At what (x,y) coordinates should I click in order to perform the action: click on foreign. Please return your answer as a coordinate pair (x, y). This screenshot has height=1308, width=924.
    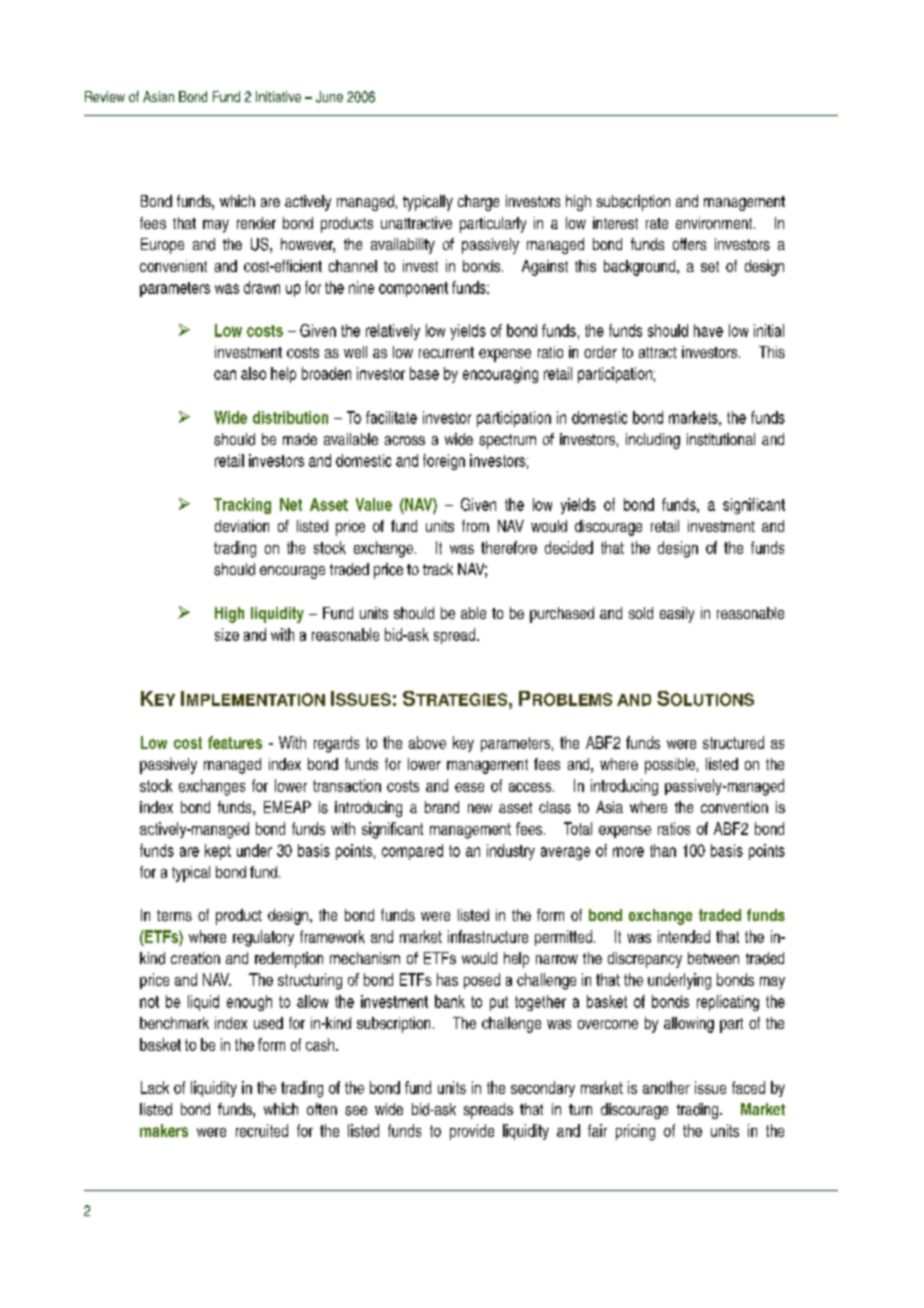
    Looking at the image, I should click on (444, 462).
